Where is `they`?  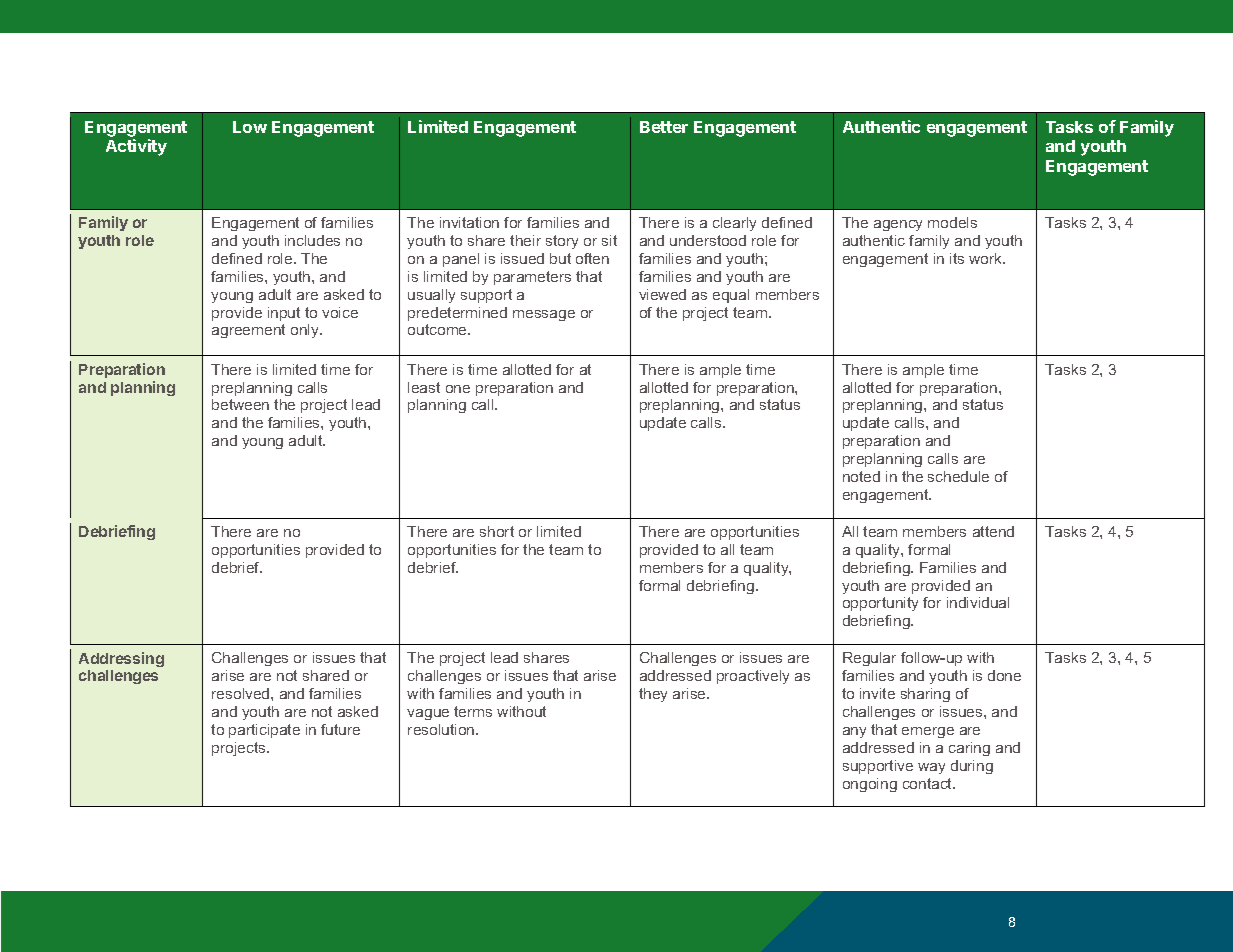
they is located at coordinates (653, 695).
